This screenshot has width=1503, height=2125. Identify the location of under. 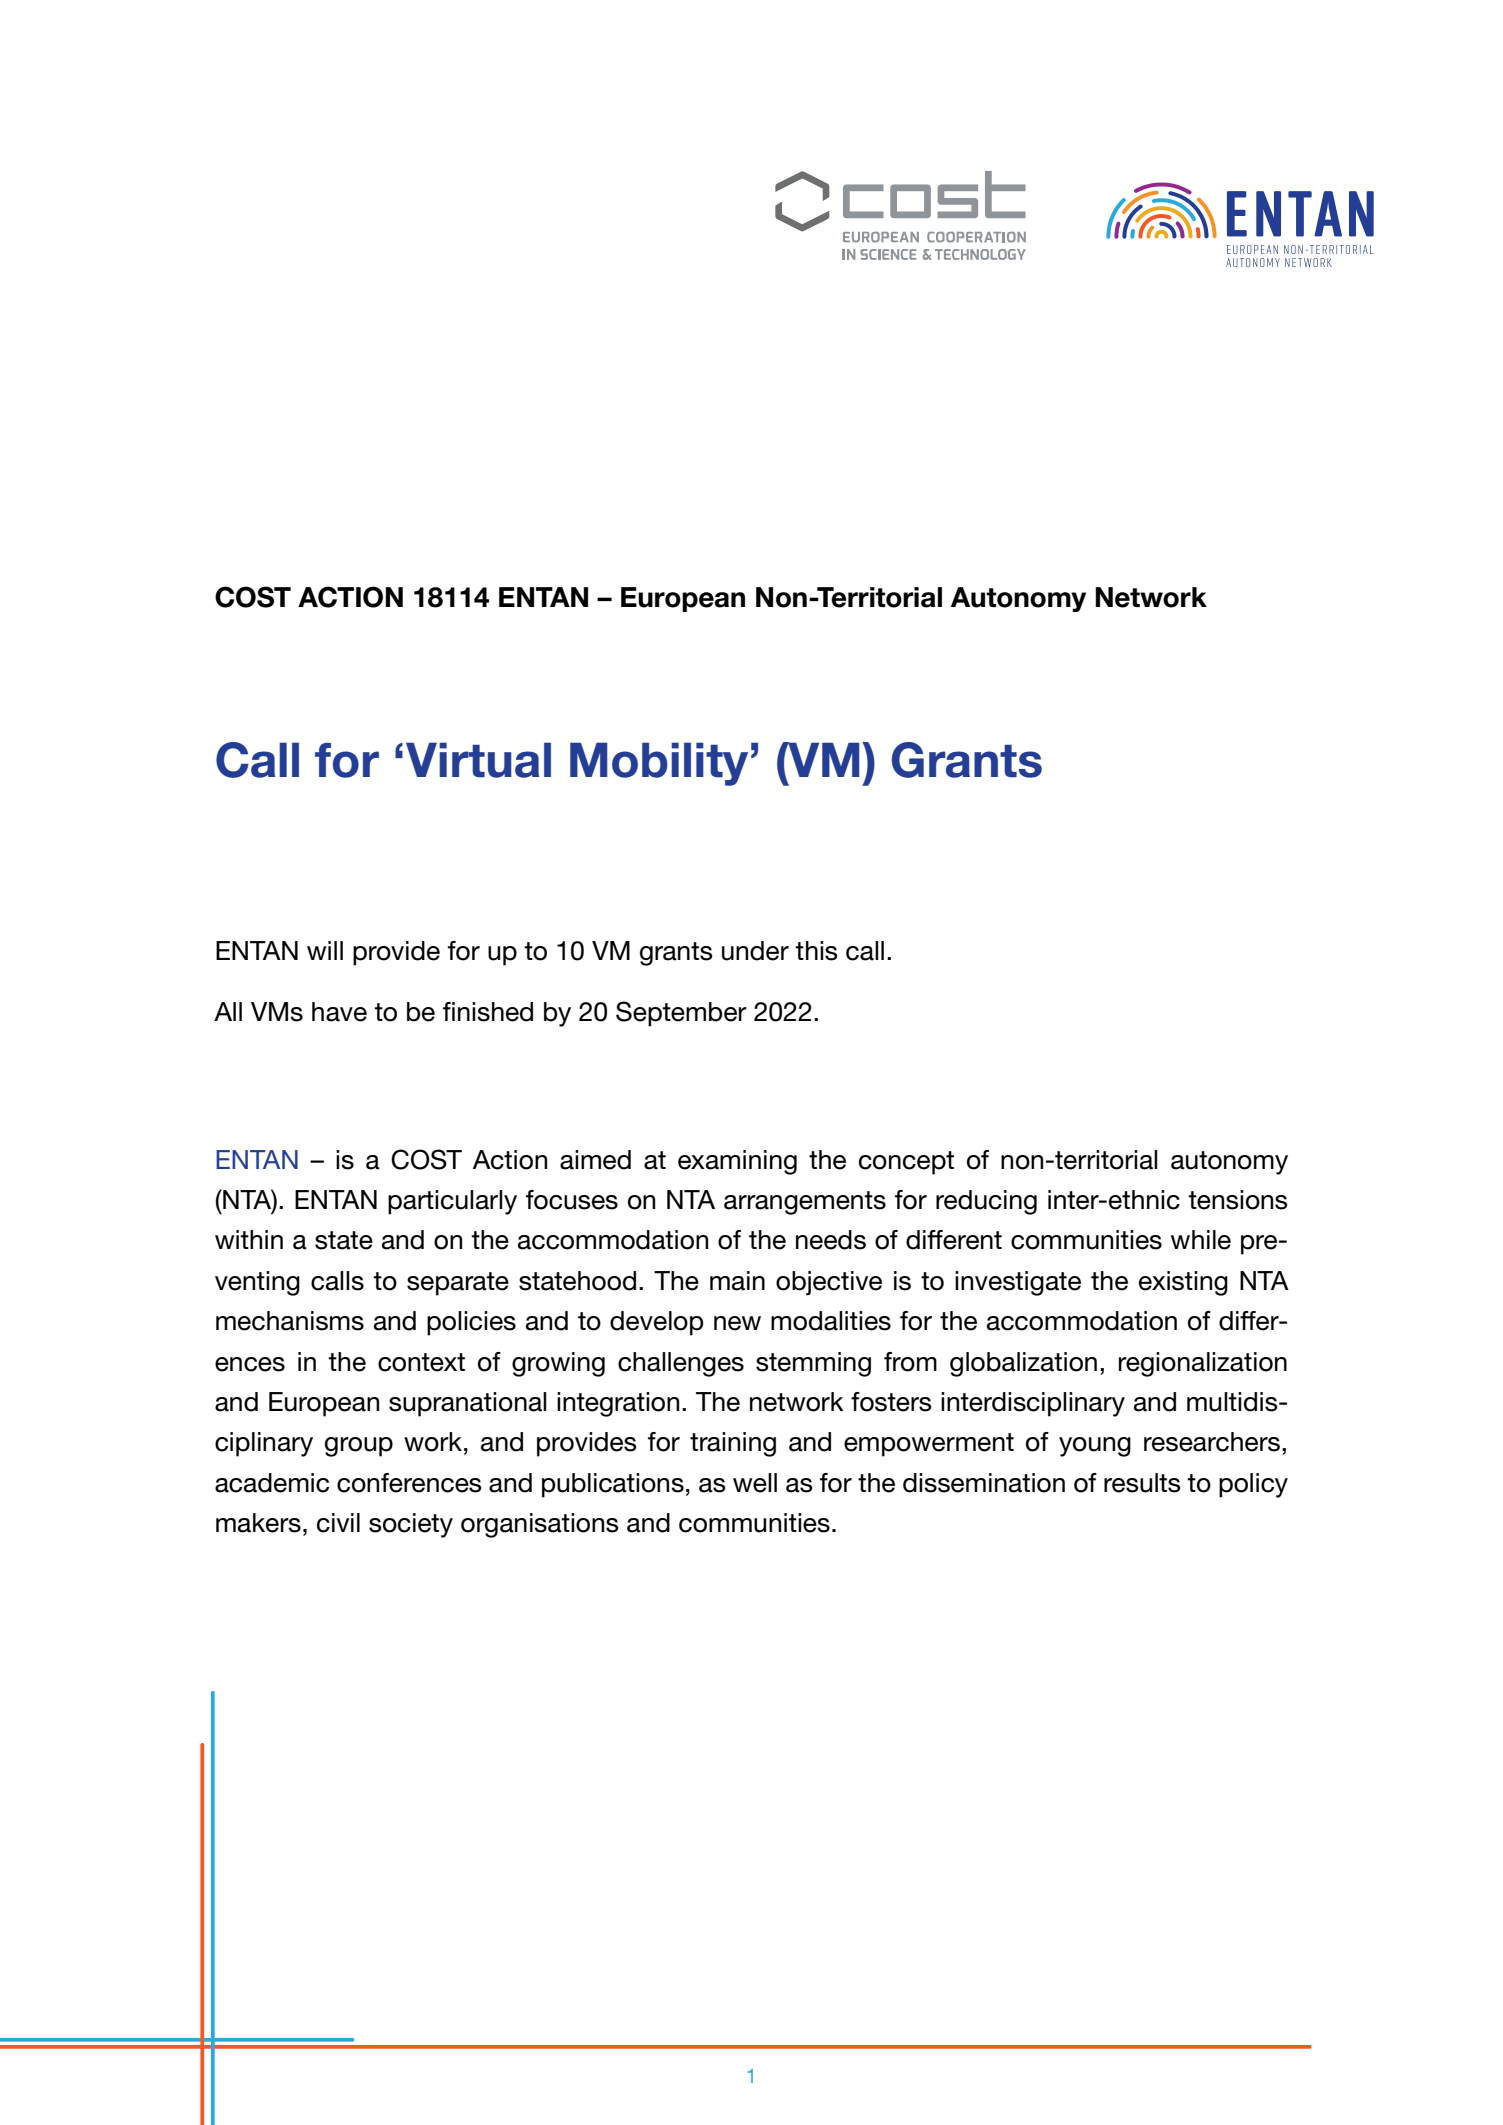
(755, 951).
